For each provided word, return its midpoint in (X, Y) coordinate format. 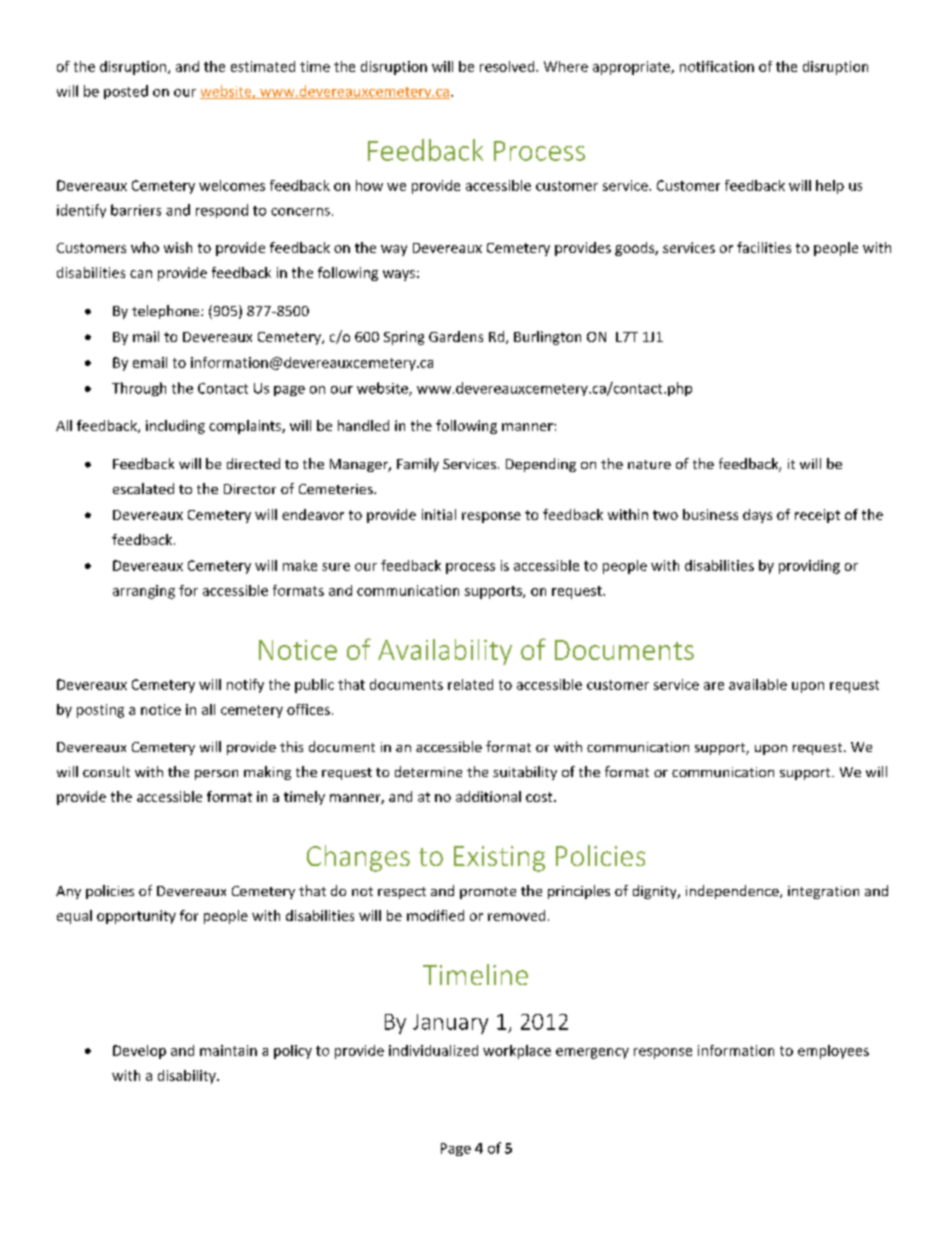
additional (488, 796)
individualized (433, 1050)
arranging (144, 592)
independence (733, 892)
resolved (508, 66)
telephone (167, 312)
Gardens (456, 336)
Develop (139, 1052)
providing (809, 567)
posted (126, 92)
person (216, 775)
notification (717, 66)
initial (439, 514)
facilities (764, 247)
